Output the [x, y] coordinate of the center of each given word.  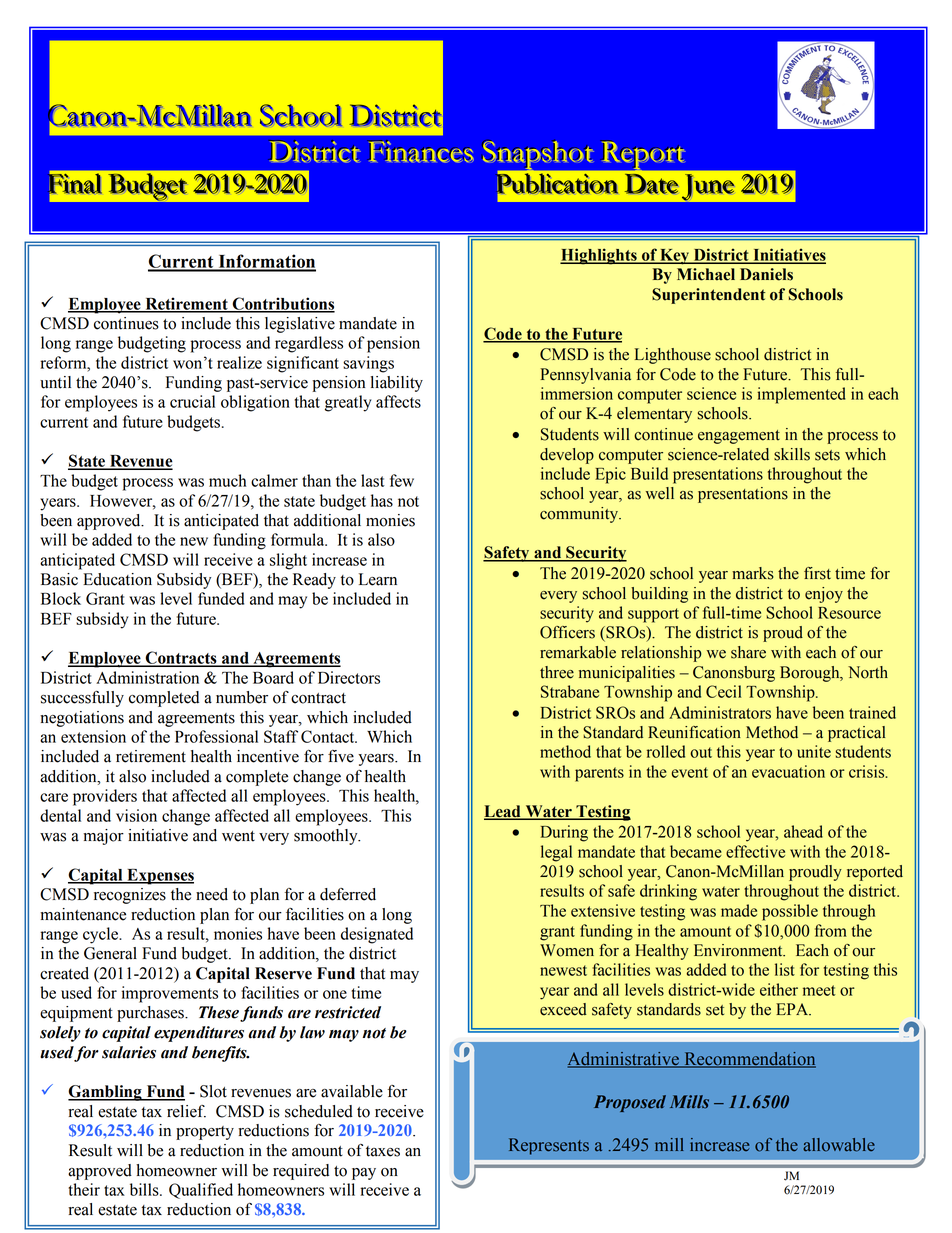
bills [145, 1189]
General [110, 953]
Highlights [599, 256]
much [227, 480]
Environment [739, 950]
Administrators [720, 712]
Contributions [282, 304]
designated [377, 935]
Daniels [766, 274]
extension [93, 736]
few [402, 480]
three [557, 672]
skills [792, 454]
